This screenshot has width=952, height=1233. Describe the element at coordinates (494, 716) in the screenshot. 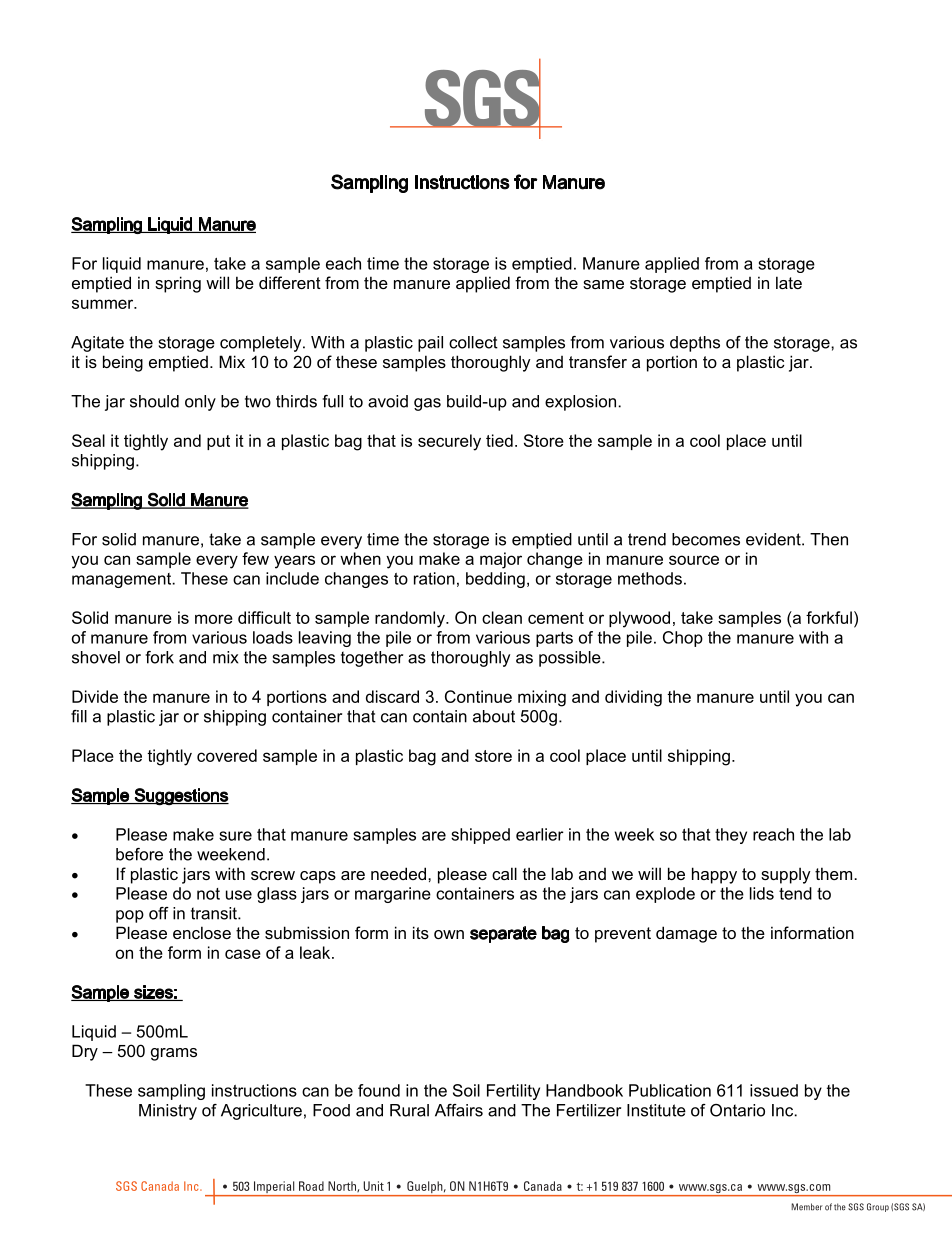

I see `about` at that location.
